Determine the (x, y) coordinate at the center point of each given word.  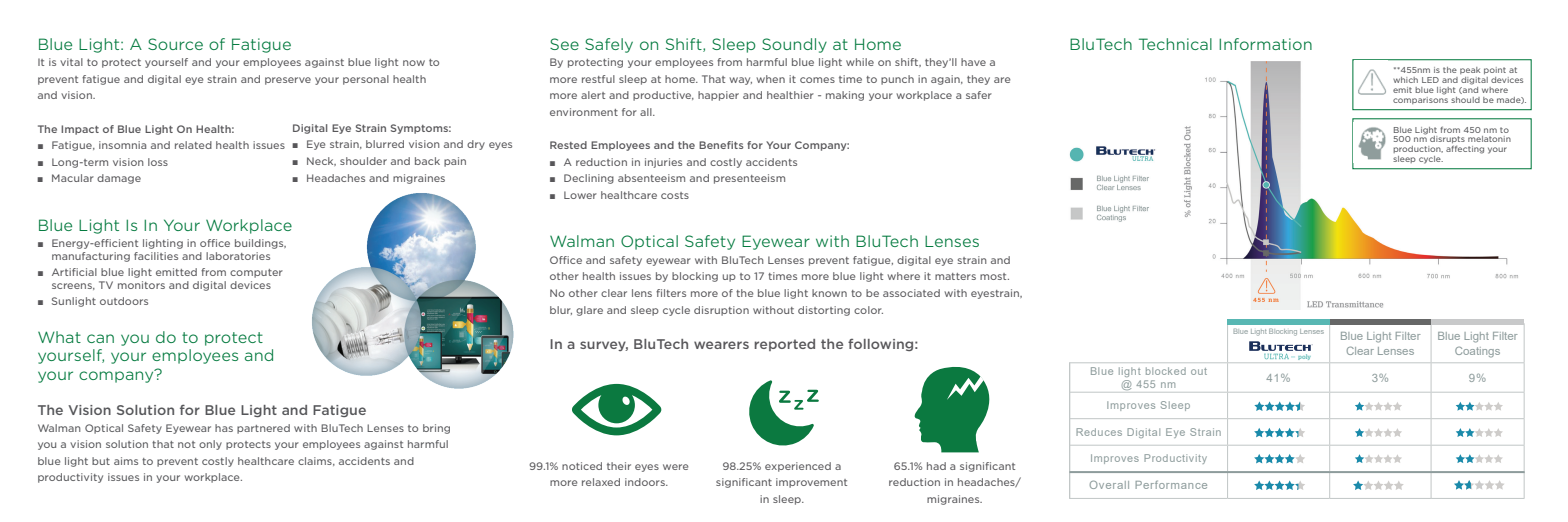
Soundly (794, 45)
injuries (663, 163)
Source (175, 44)
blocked (1166, 371)
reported (784, 345)
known (829, 293)
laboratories (238, 256)
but (101, 461)
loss (158, 162)
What (59, 337)
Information (1265, 44)
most (994, 276)
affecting (1465, 149)
